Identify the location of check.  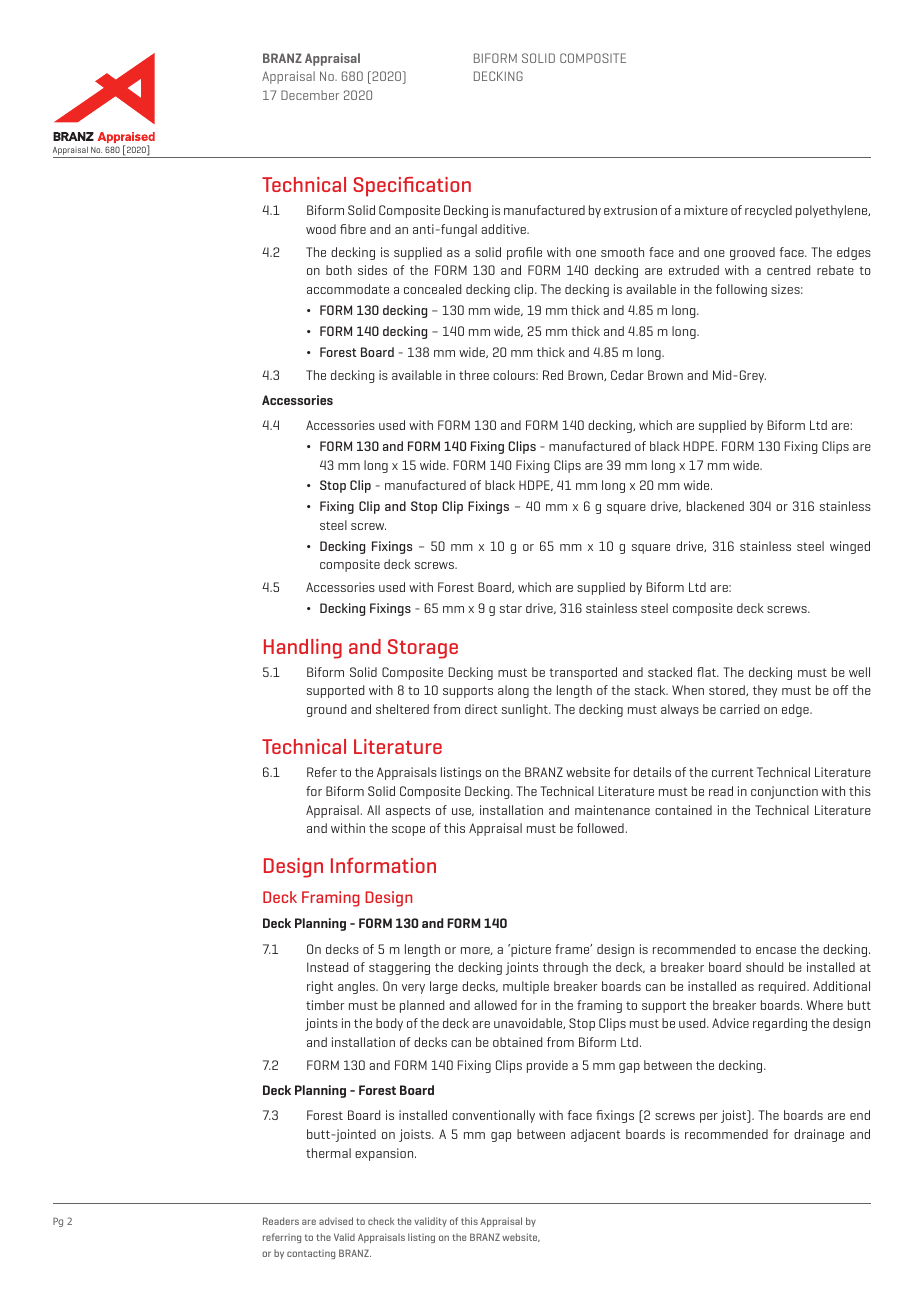
(381, 1221).
